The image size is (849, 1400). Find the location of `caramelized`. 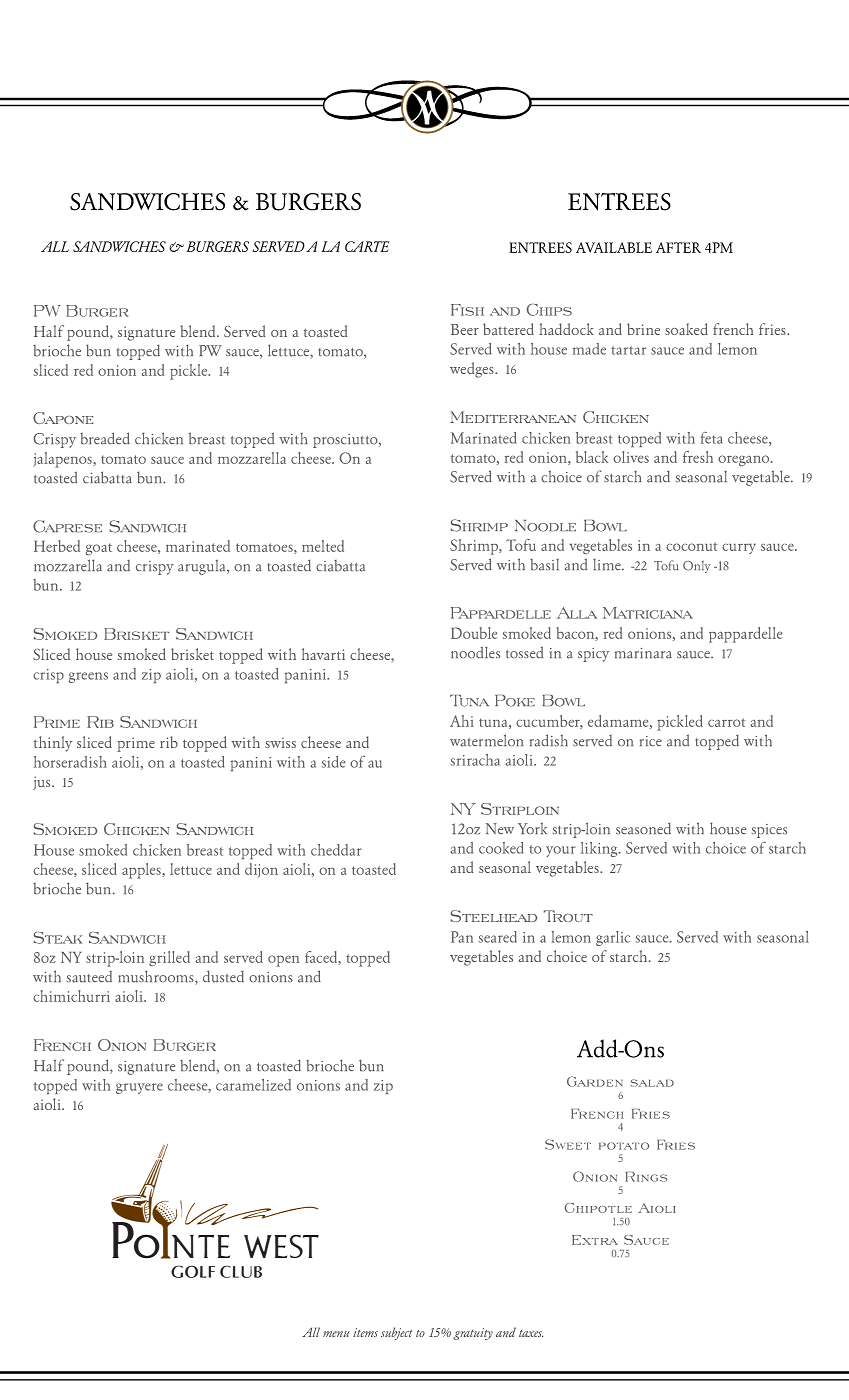

caramelized is located at coordinates (253, 1085).
